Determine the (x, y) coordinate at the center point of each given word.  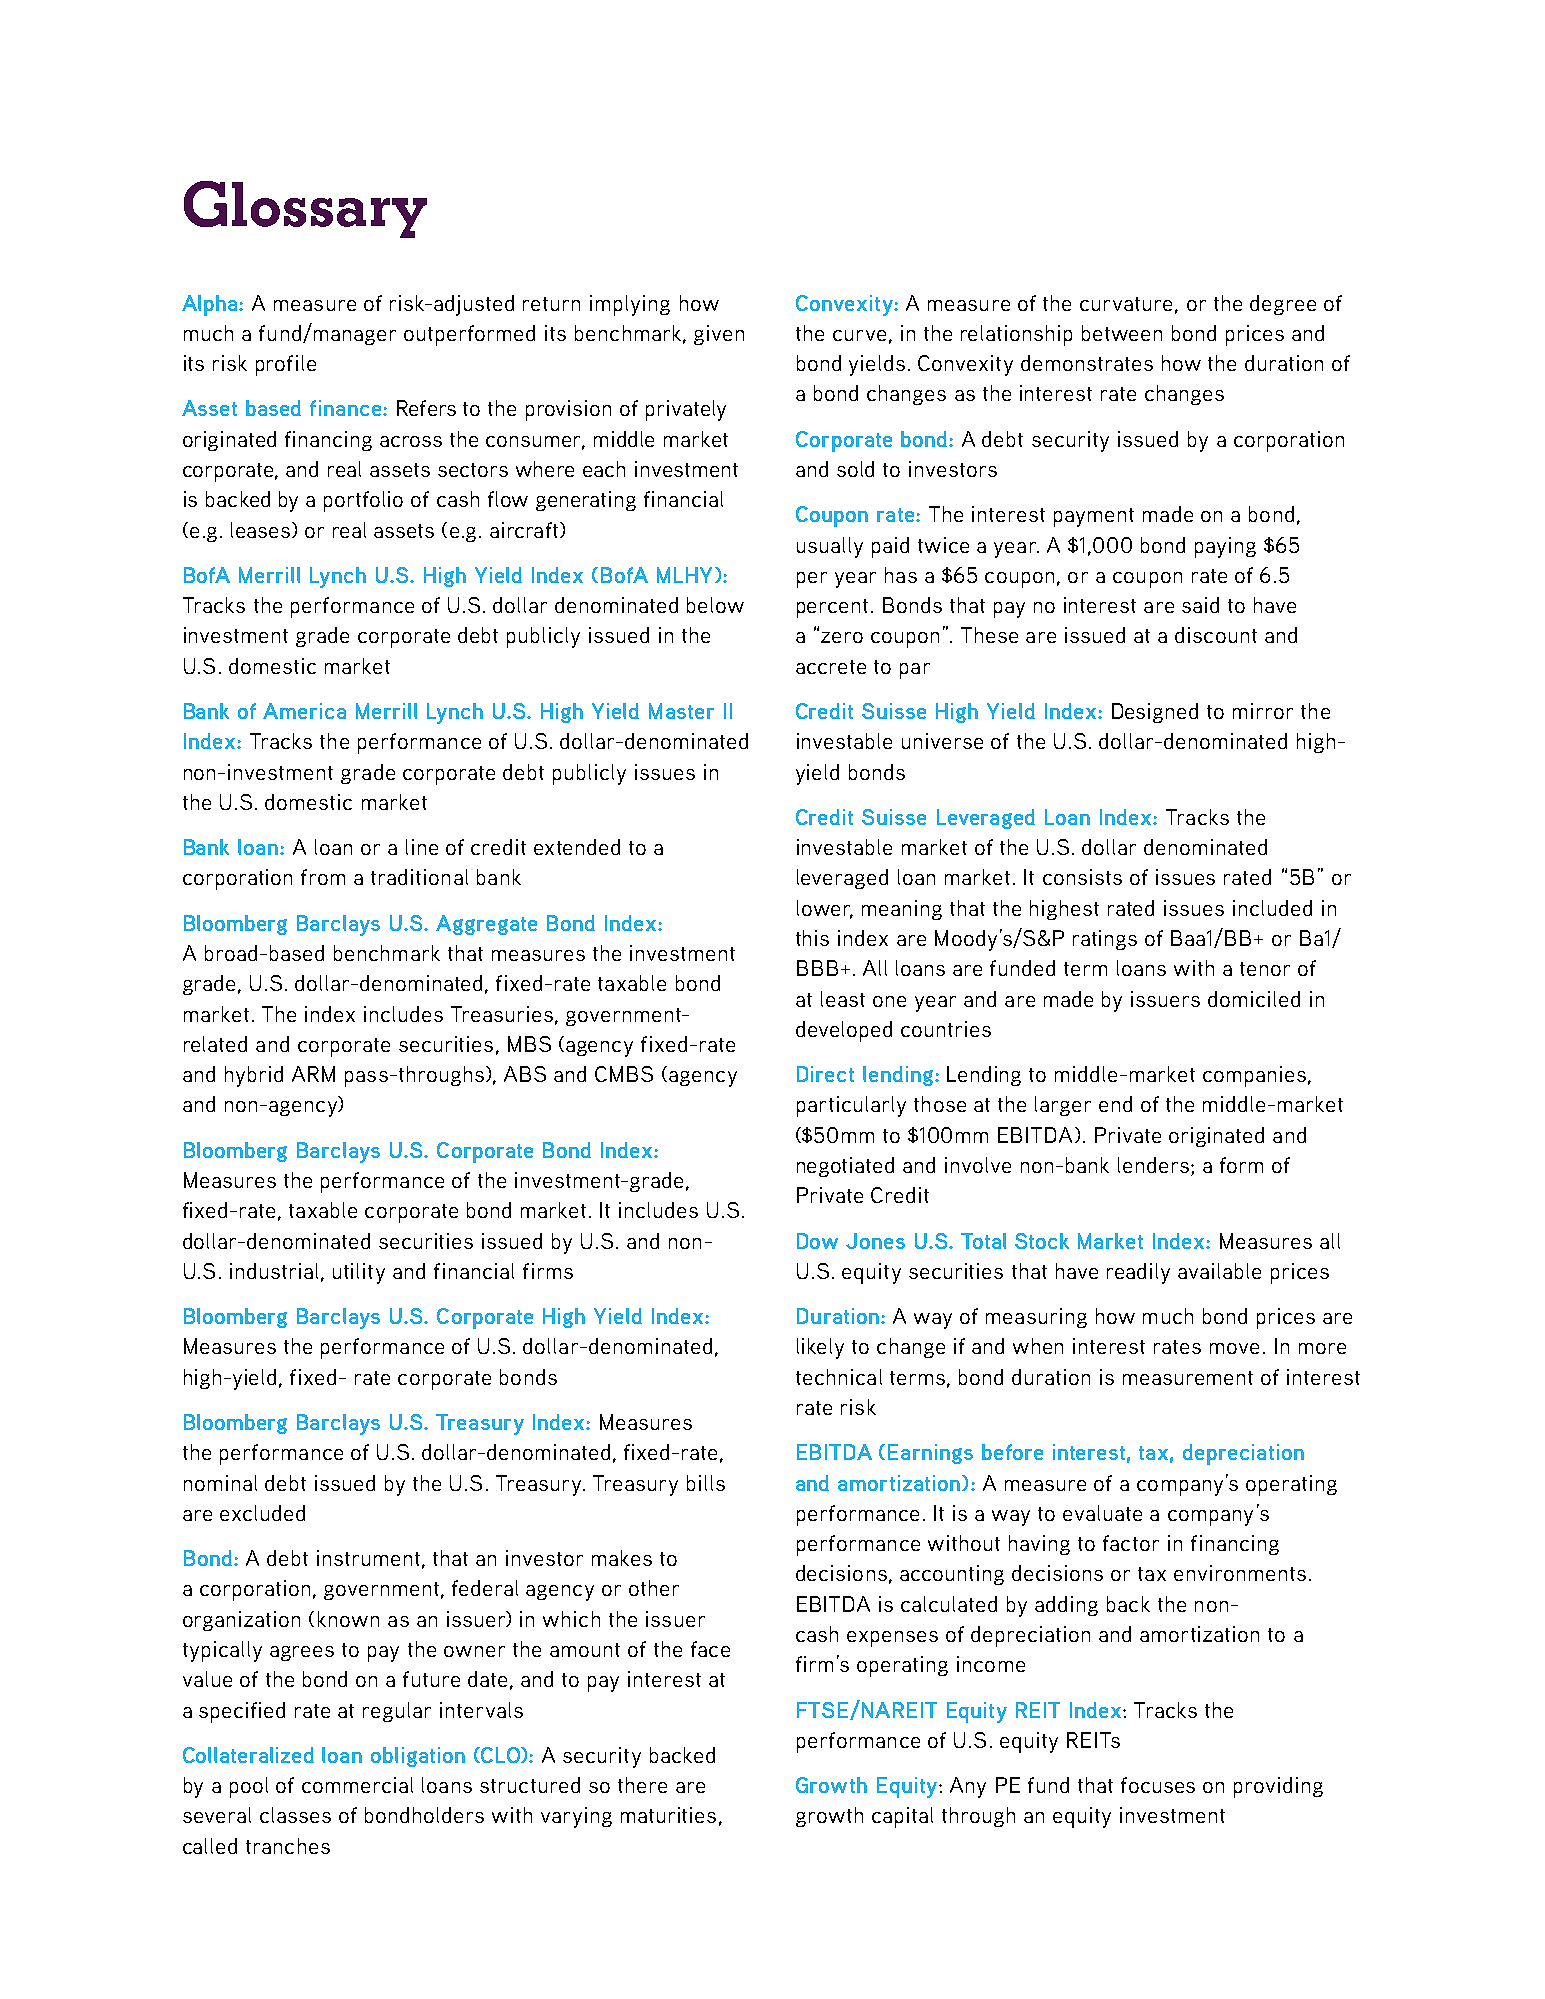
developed (844, 1031)
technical (839, 1377)
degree (1283, 305)
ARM (313, 1074)
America (304, 711)
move (1234, 1348)
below (715, 605)
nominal (220, 1483)
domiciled (1254, 999)
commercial (357, 1785)
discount (1216, 635)
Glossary (305, 209)
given (719, 335)
